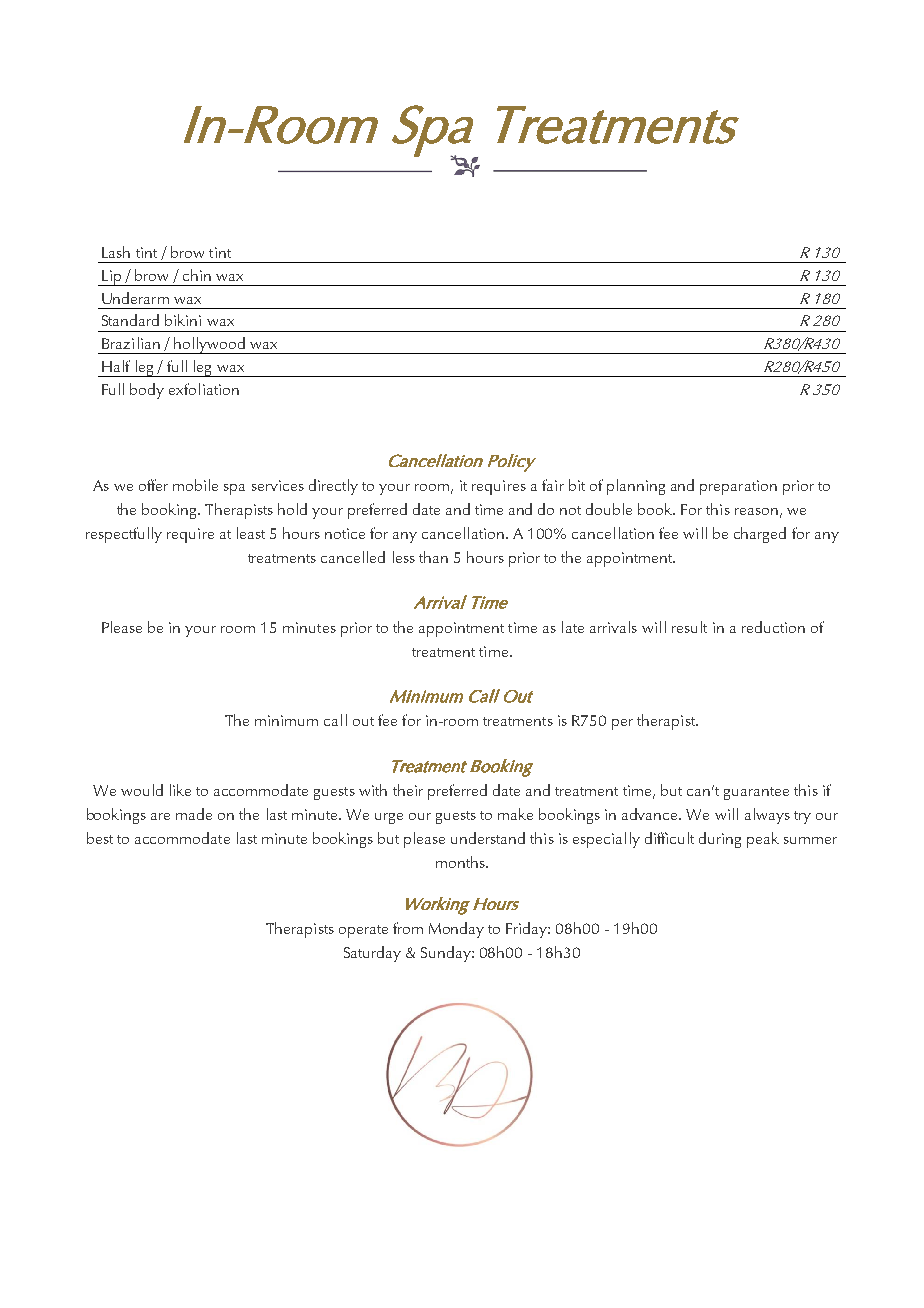 This screenshot has width=924, height=1308. Describe the element at coordinates (756, 793) in the screenshot. I see `guarantee` at that location.
